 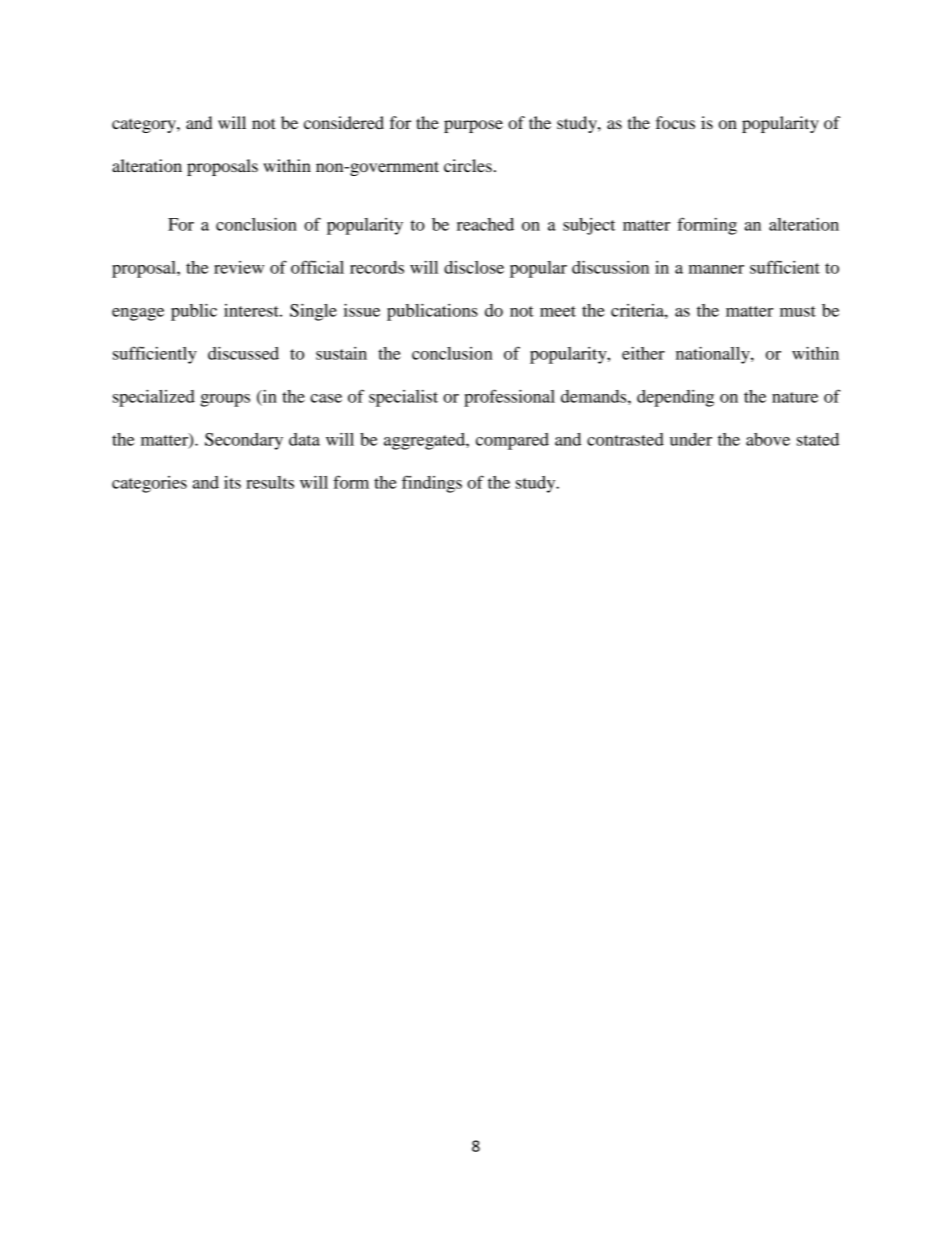 I want to click on sustain, so click(x=341, y=353).
